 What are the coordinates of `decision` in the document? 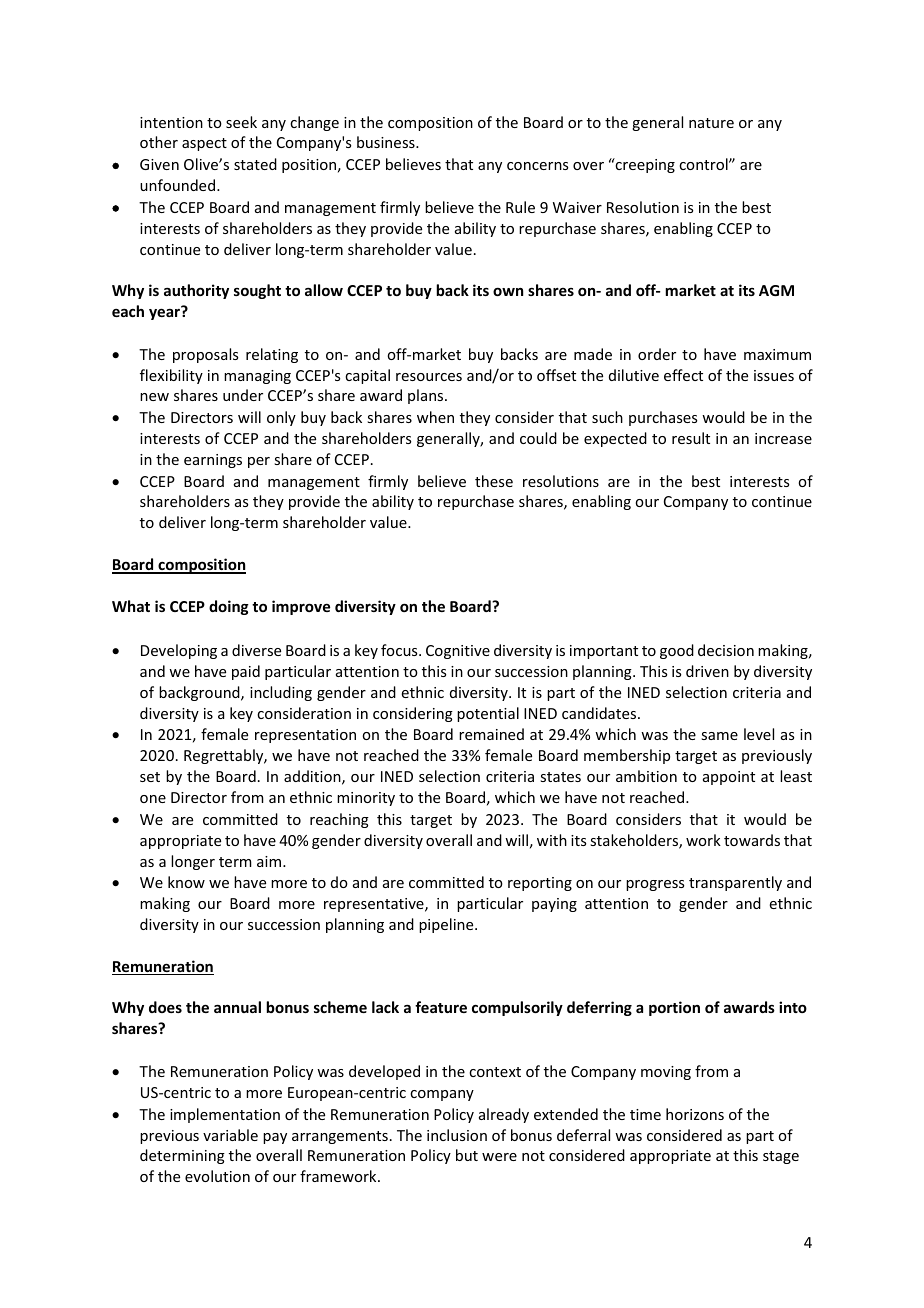 It's located at (726, 650).
